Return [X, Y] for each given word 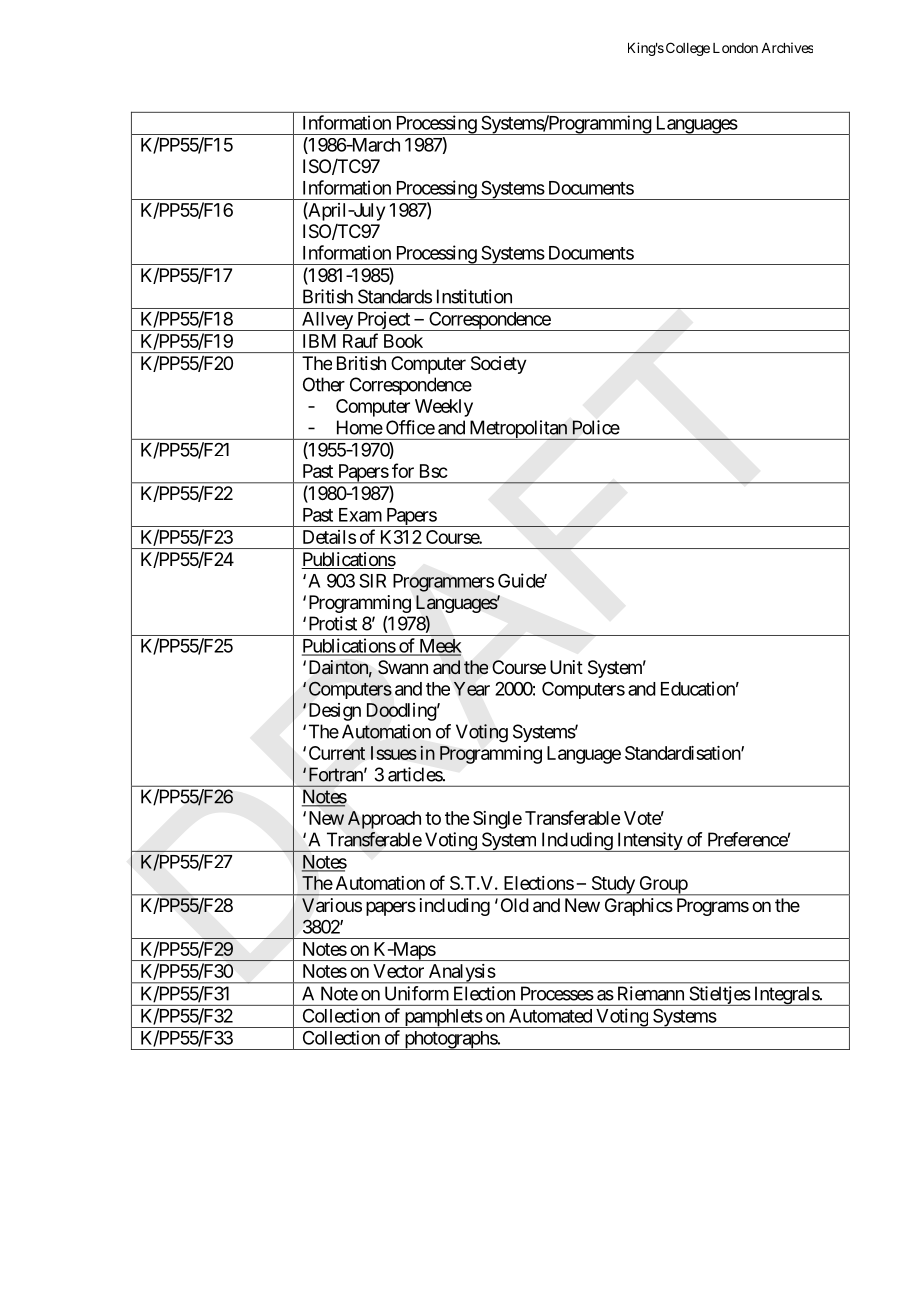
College [688, 49]
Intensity [649, 842]
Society [499, 365]
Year [472, 689]
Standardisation [683, 753]
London [735, 48]
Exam [360, 515]
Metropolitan [518, 430]
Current [337, 753]
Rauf [360, 340]
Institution [474, 296]
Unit [566, 667]
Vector [398, 971]
